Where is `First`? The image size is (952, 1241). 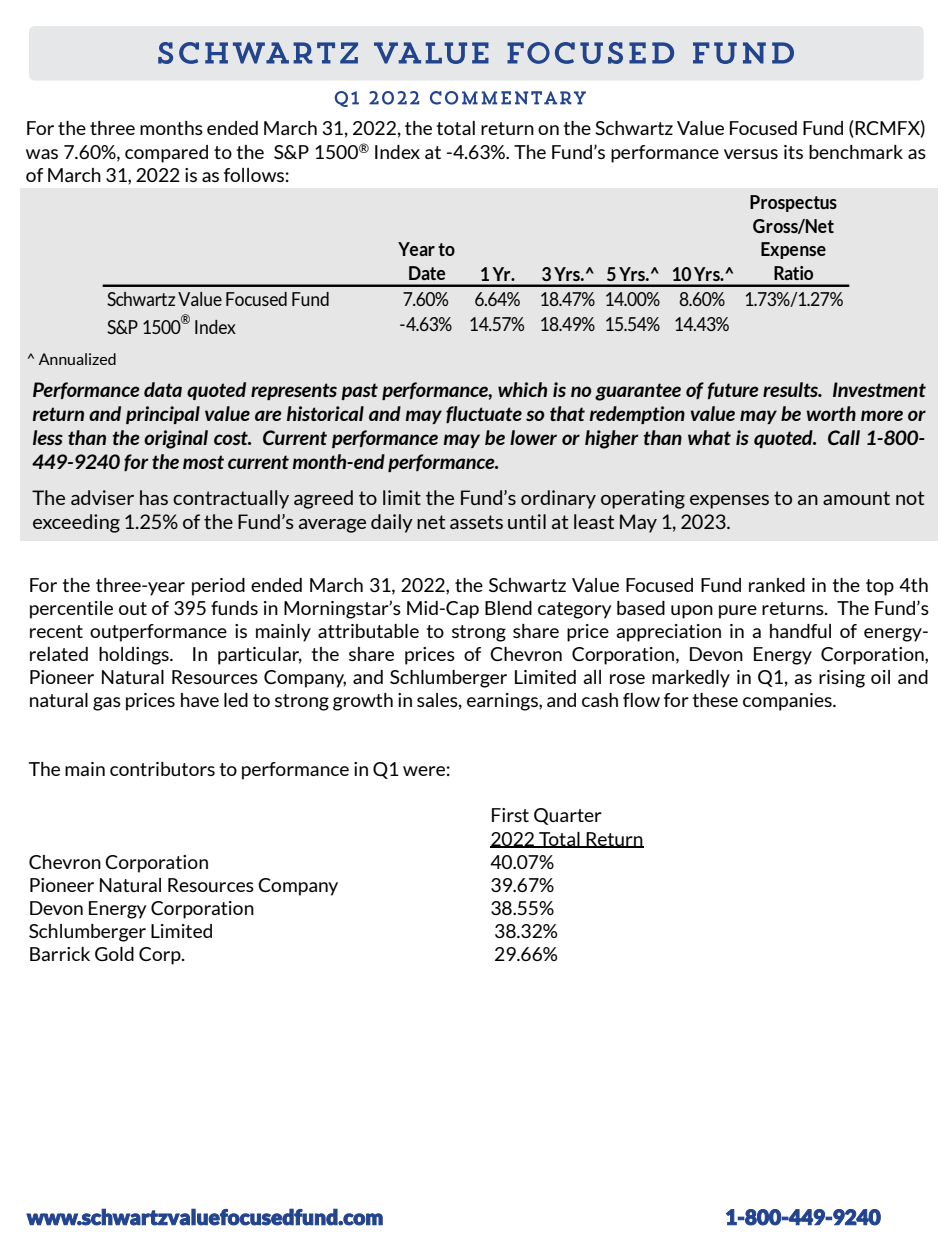
First is located at coordinates (510, 815).
